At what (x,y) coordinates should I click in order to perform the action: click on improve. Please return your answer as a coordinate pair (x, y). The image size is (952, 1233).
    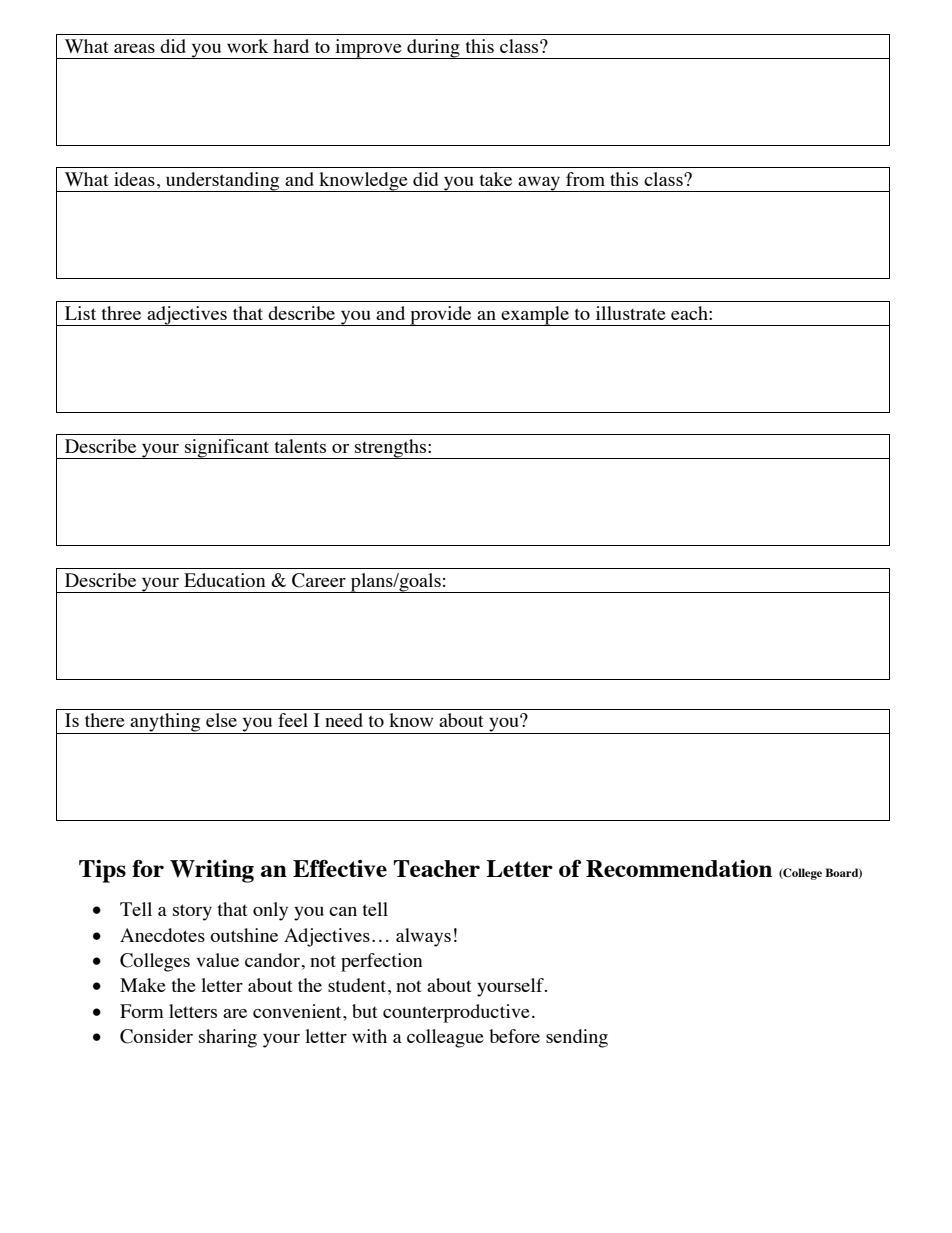
    Looking at the image, I should click on (368, 49).
